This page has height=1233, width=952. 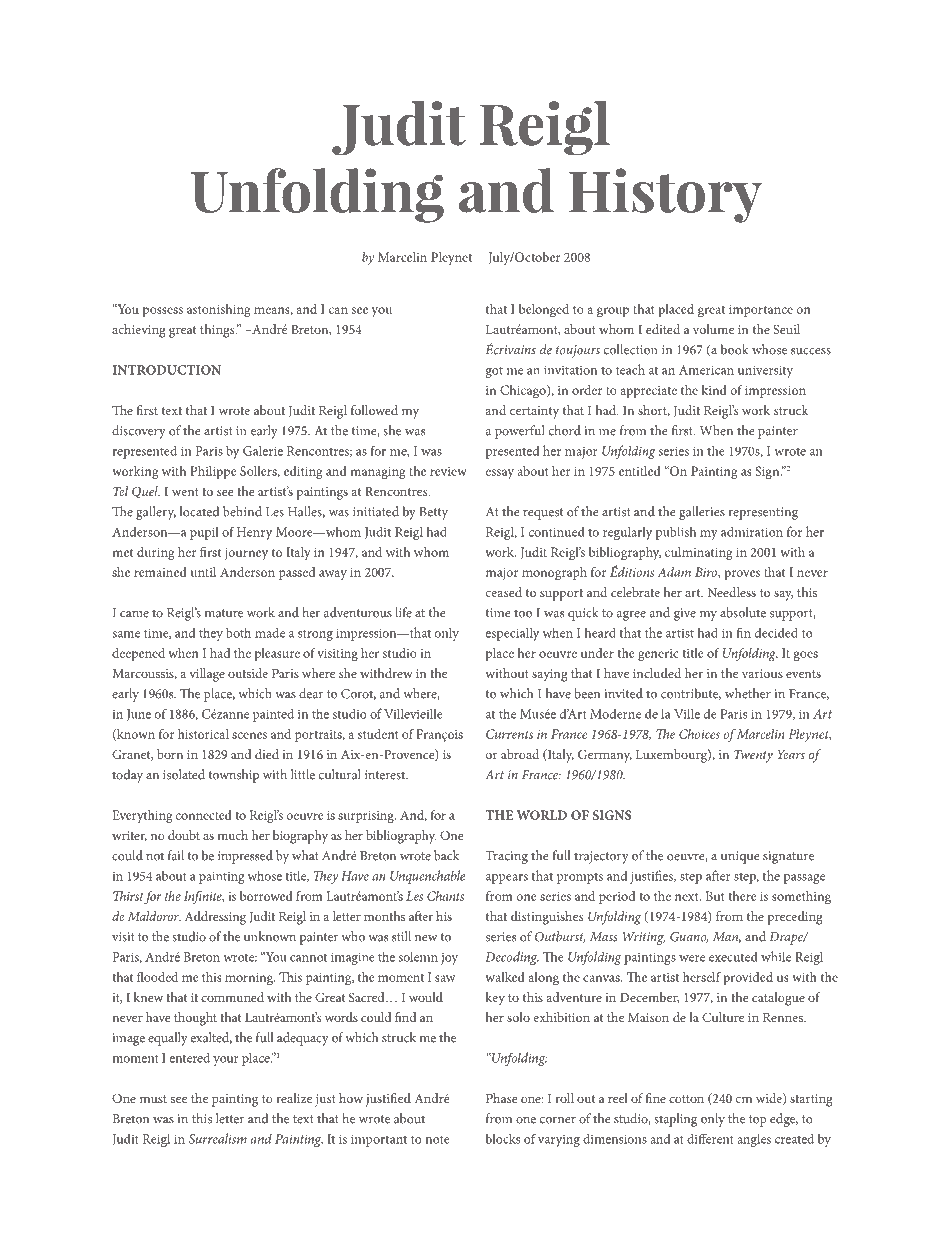 What do you see at coordinates (199, 511) in the page?
I see `located` at bounding box center [199, 511].
